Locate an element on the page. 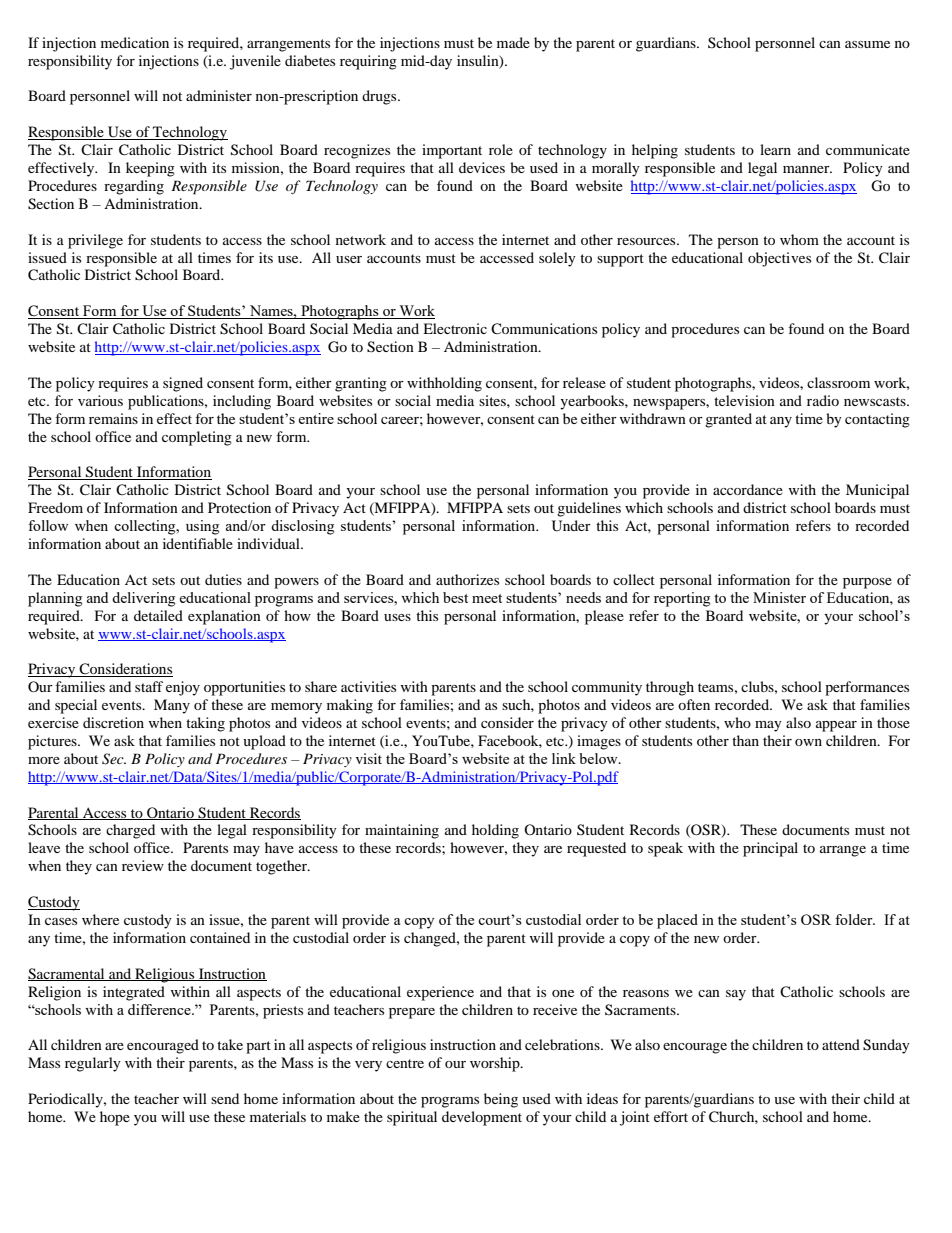  purpose is located at coordinates (867, 583).
